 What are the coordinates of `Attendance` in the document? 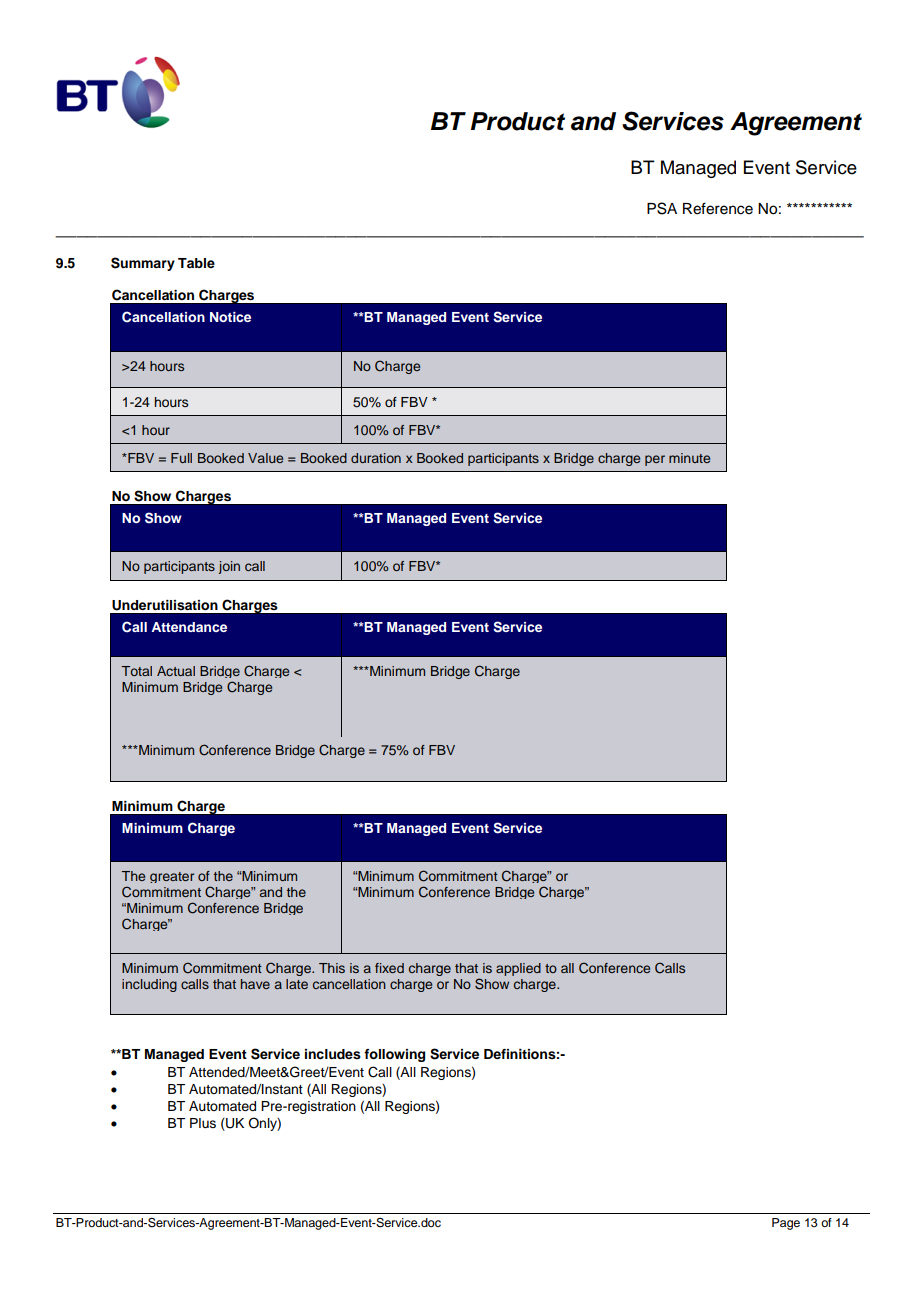 It's located at (189, 627).
